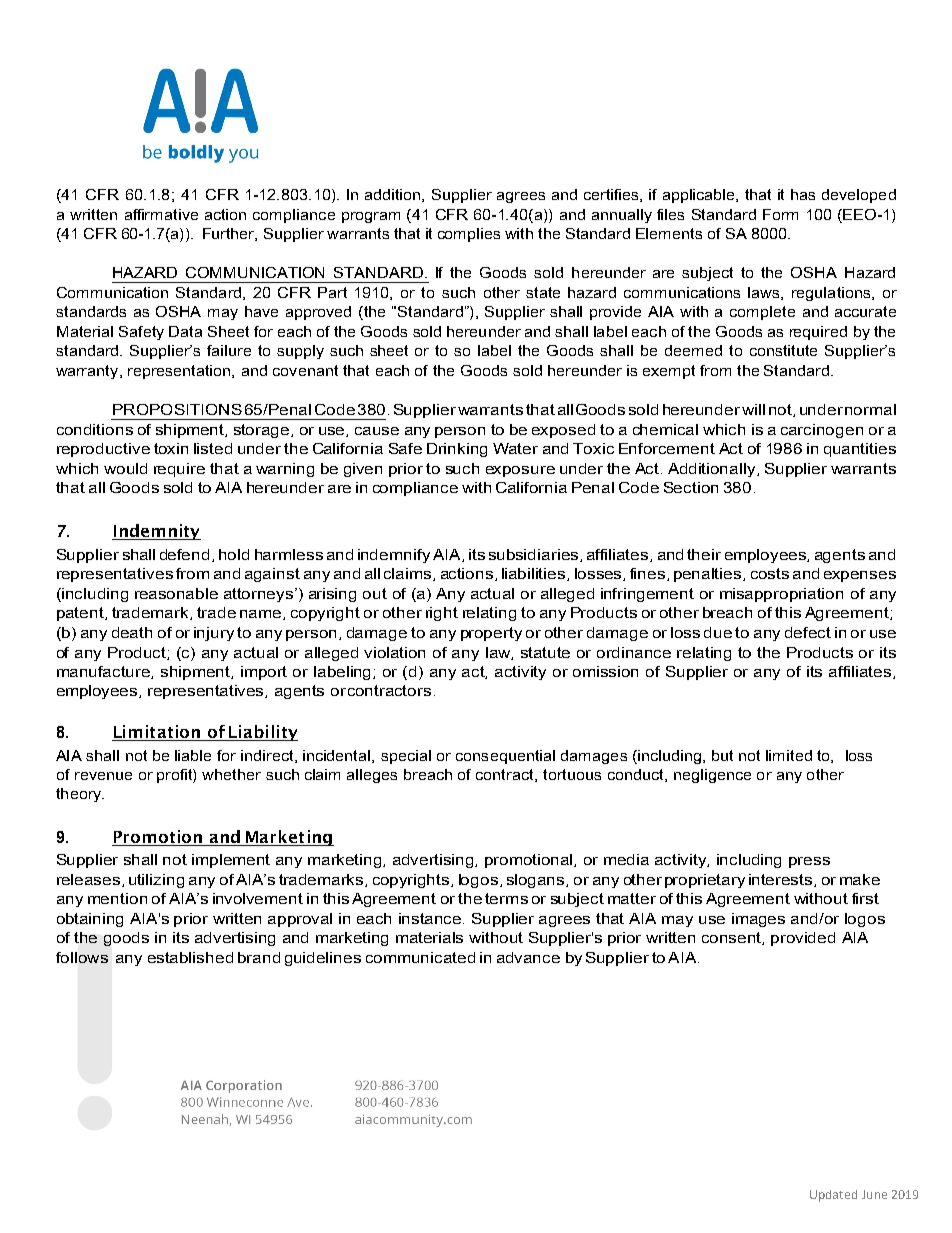  Describe the element at coordinates (431, 918) in the screenshot. I see `instance` at that location.
